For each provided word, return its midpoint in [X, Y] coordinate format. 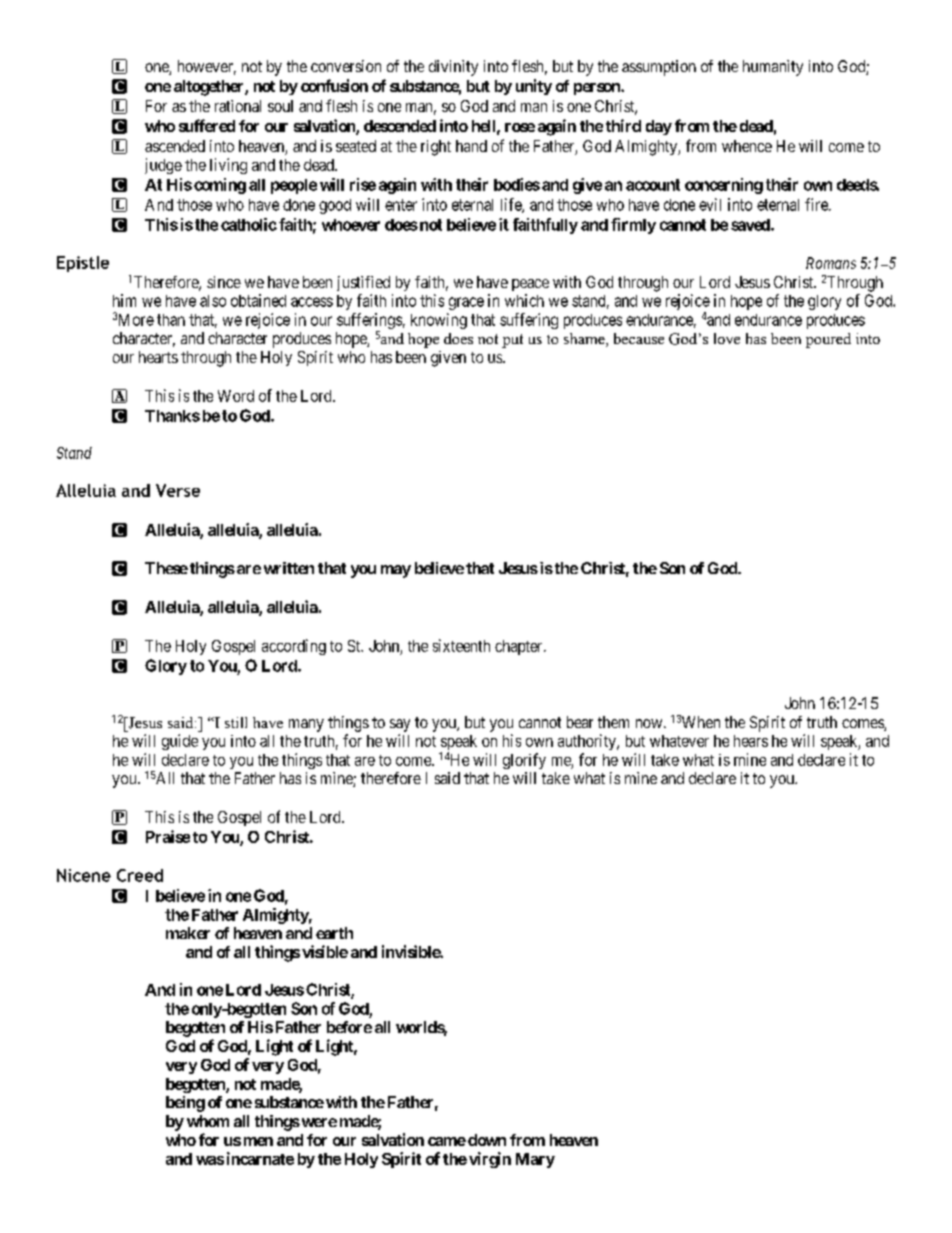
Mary [535, 1160]
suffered [207, 125]
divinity [453, 68]
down [487, 1140]
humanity [773, 68]
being [185, 1104]
